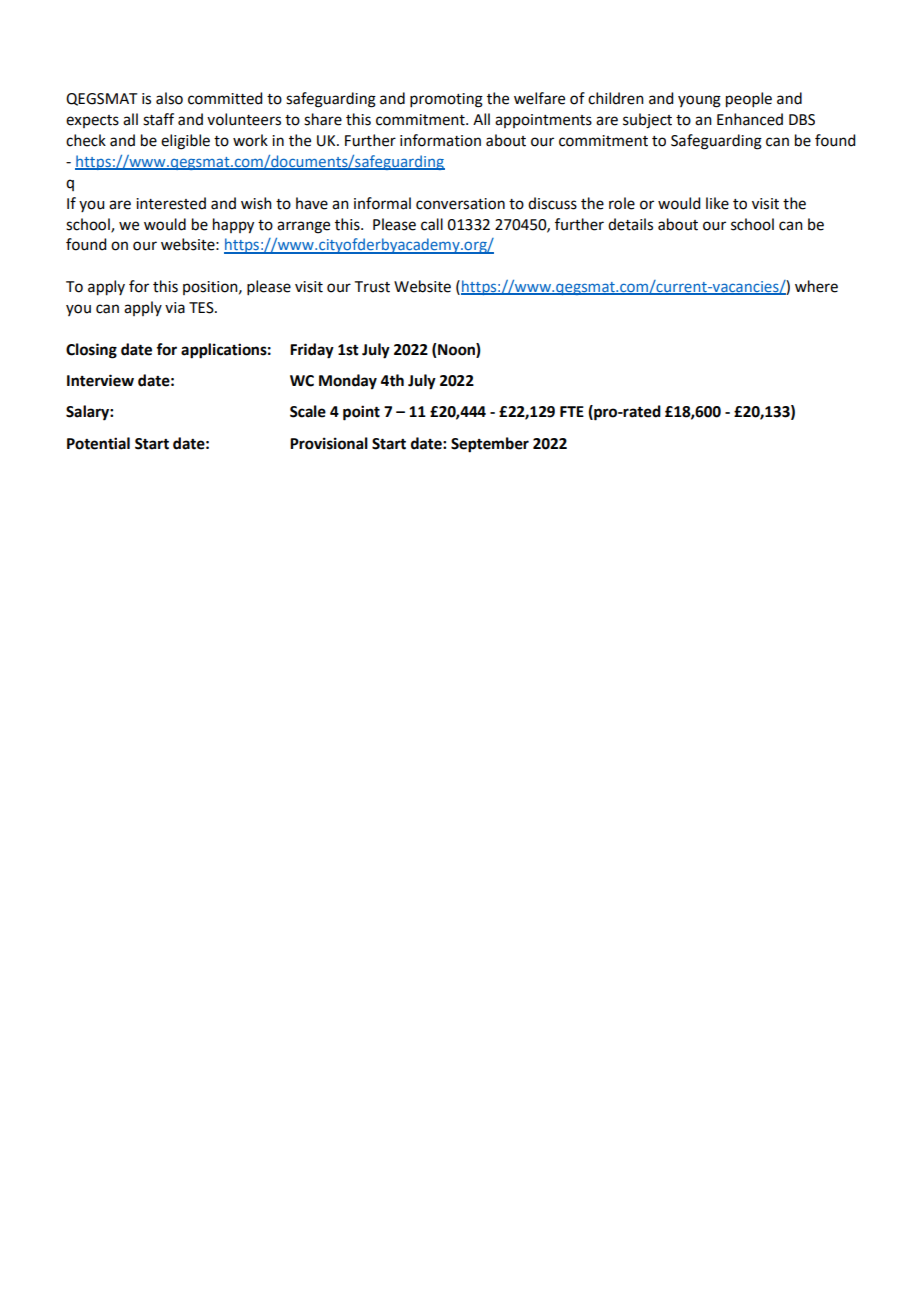  I want to click on via, so click(175, 308).
